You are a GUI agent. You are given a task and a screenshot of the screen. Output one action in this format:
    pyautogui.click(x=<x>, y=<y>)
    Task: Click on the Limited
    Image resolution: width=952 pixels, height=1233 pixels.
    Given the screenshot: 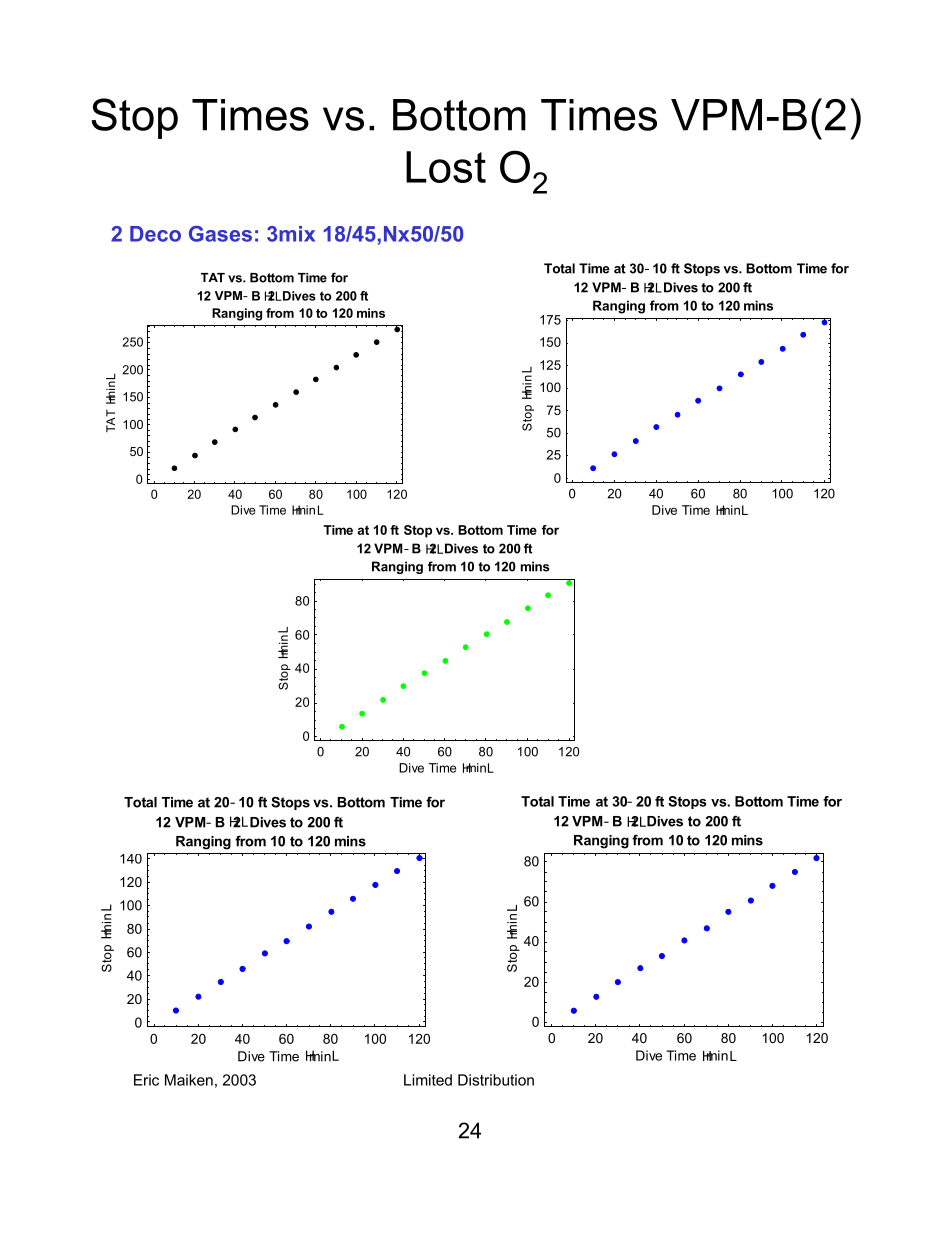 What is the action you would take?
    pyautogui.click(x=428, y=1080)
